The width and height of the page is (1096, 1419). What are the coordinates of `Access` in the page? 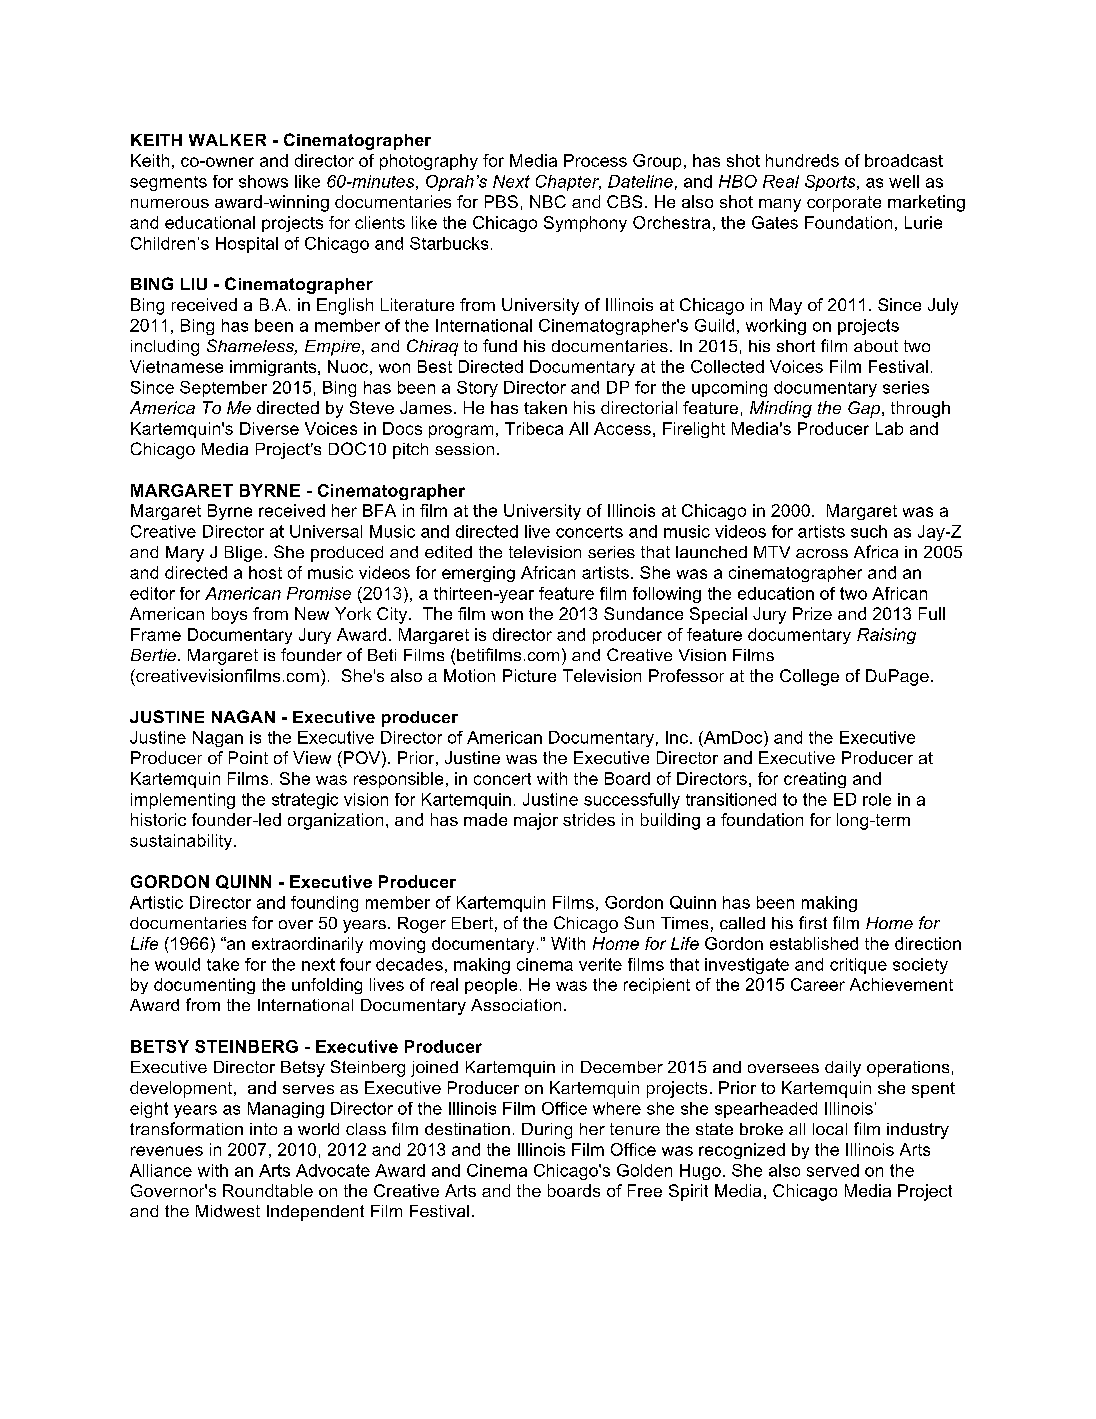 It's located at (622, 428).
